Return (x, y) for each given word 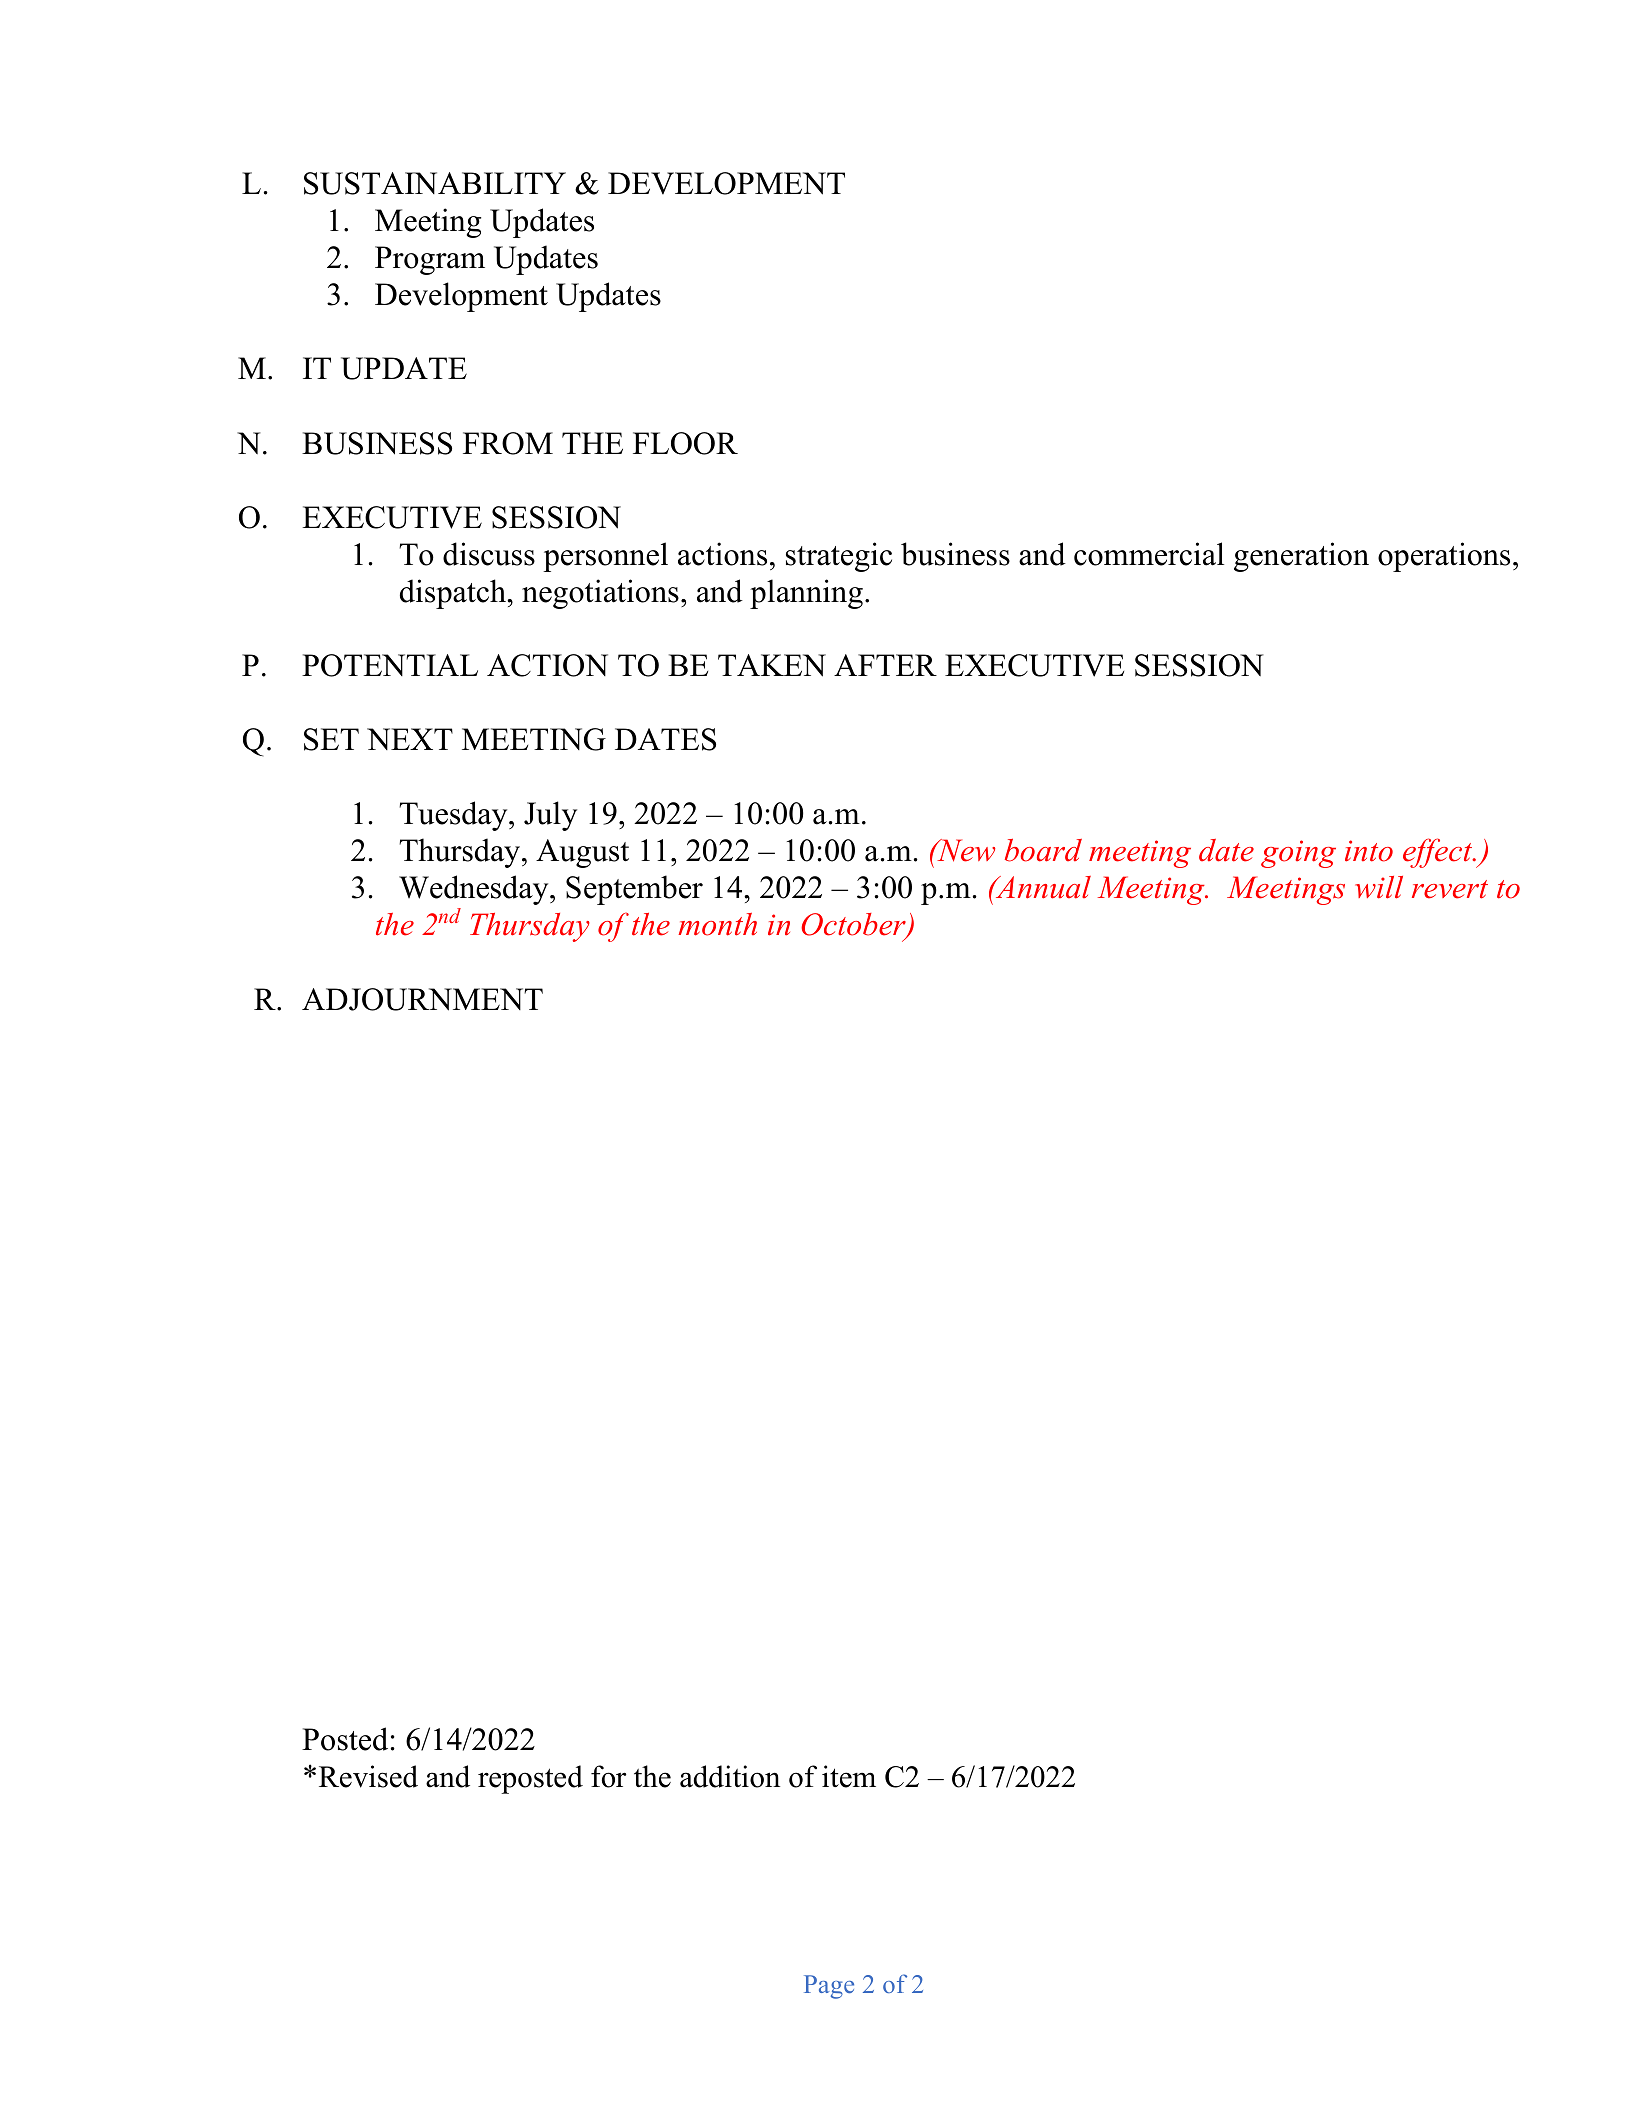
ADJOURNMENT (422, 999)
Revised (368, 1776)
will (1379, 887)
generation (1301, 557)
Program (430, 260)
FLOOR (685, 443)
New (965, 850)
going (1298, 854)
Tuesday (454, 816)
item (849, 1776)
